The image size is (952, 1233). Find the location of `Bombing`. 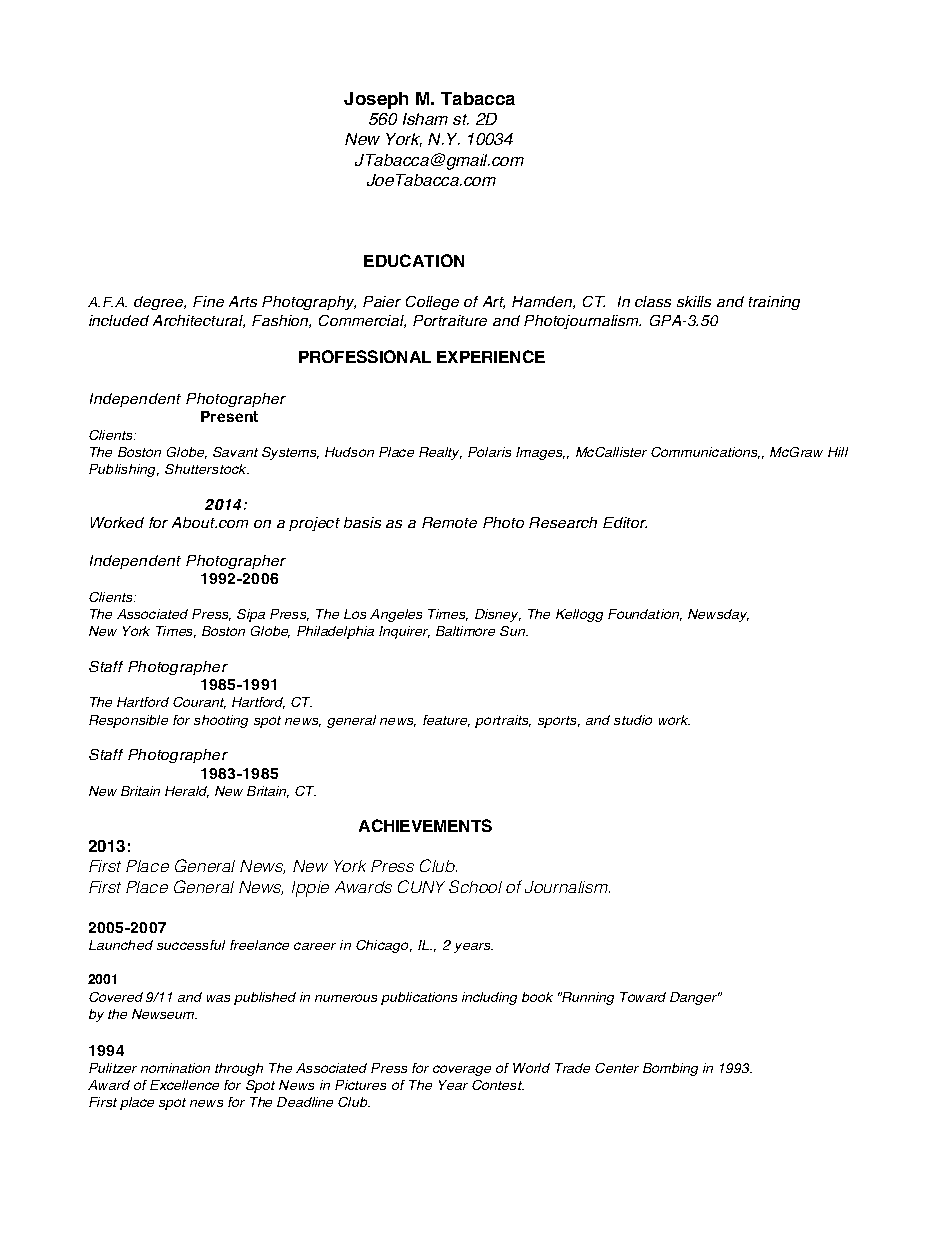

Bombing is located at coordinates (670, 1069).
